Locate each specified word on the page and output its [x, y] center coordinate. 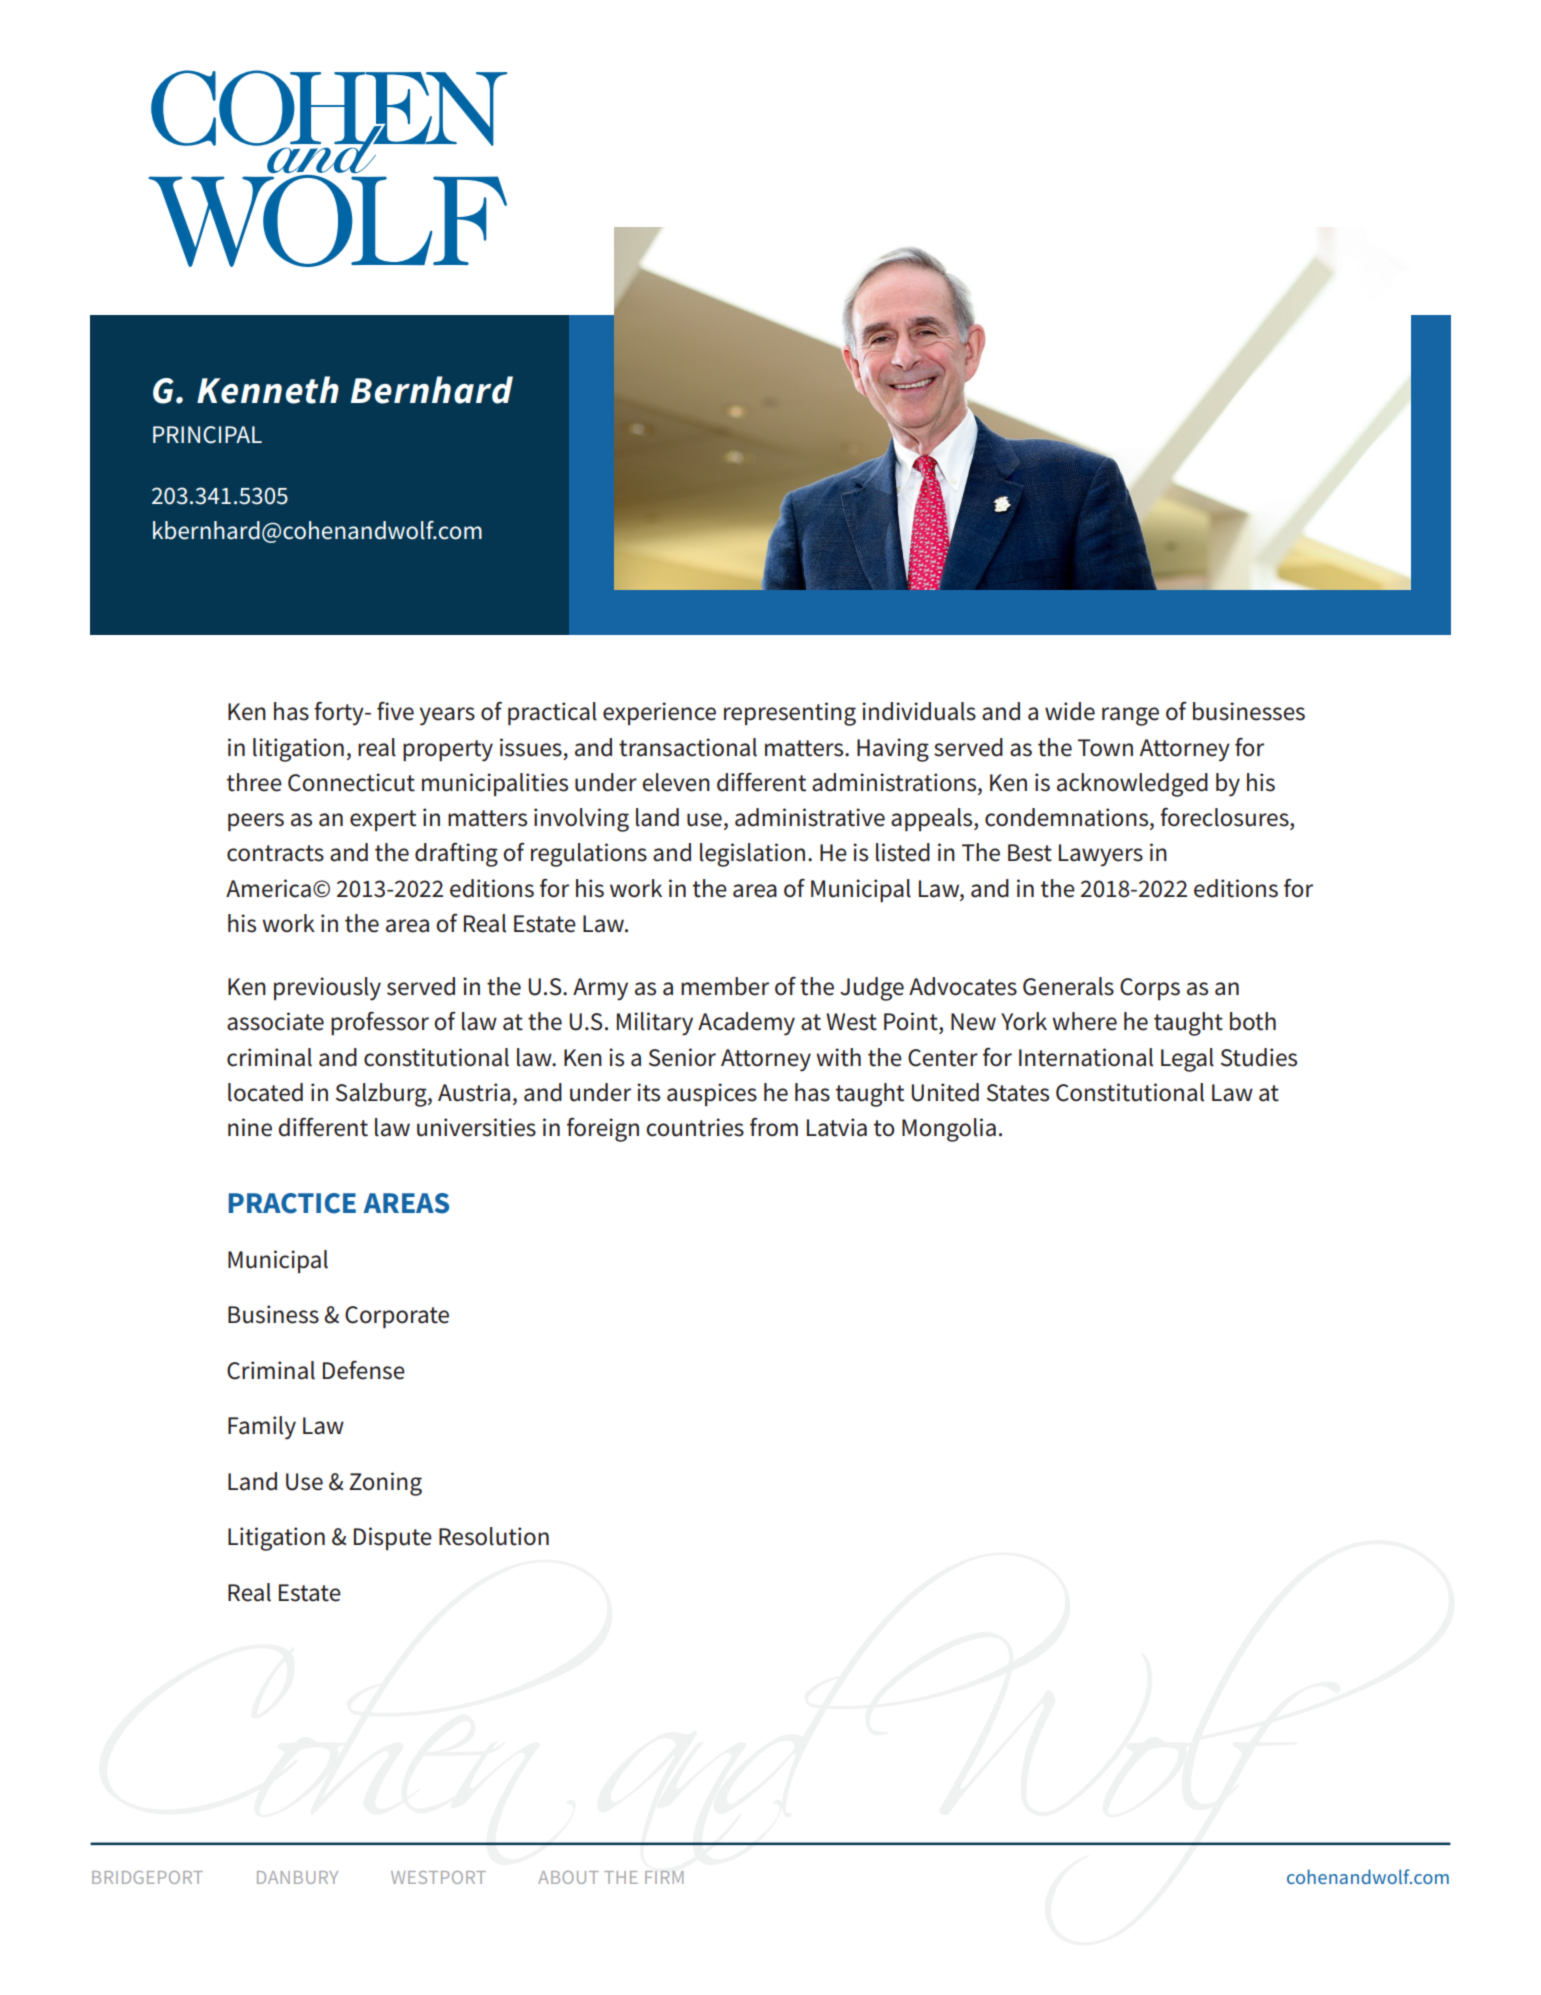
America [268, 888]
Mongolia [949, 1130]
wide [1070, 711]
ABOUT [568, 1877]
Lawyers [1101, 855]
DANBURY [297, 1877]
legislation [752, 855]
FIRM [664, 1877]
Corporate [397, 1317]
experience [659, 713]
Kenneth [268, 390]
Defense [364, 1370]
